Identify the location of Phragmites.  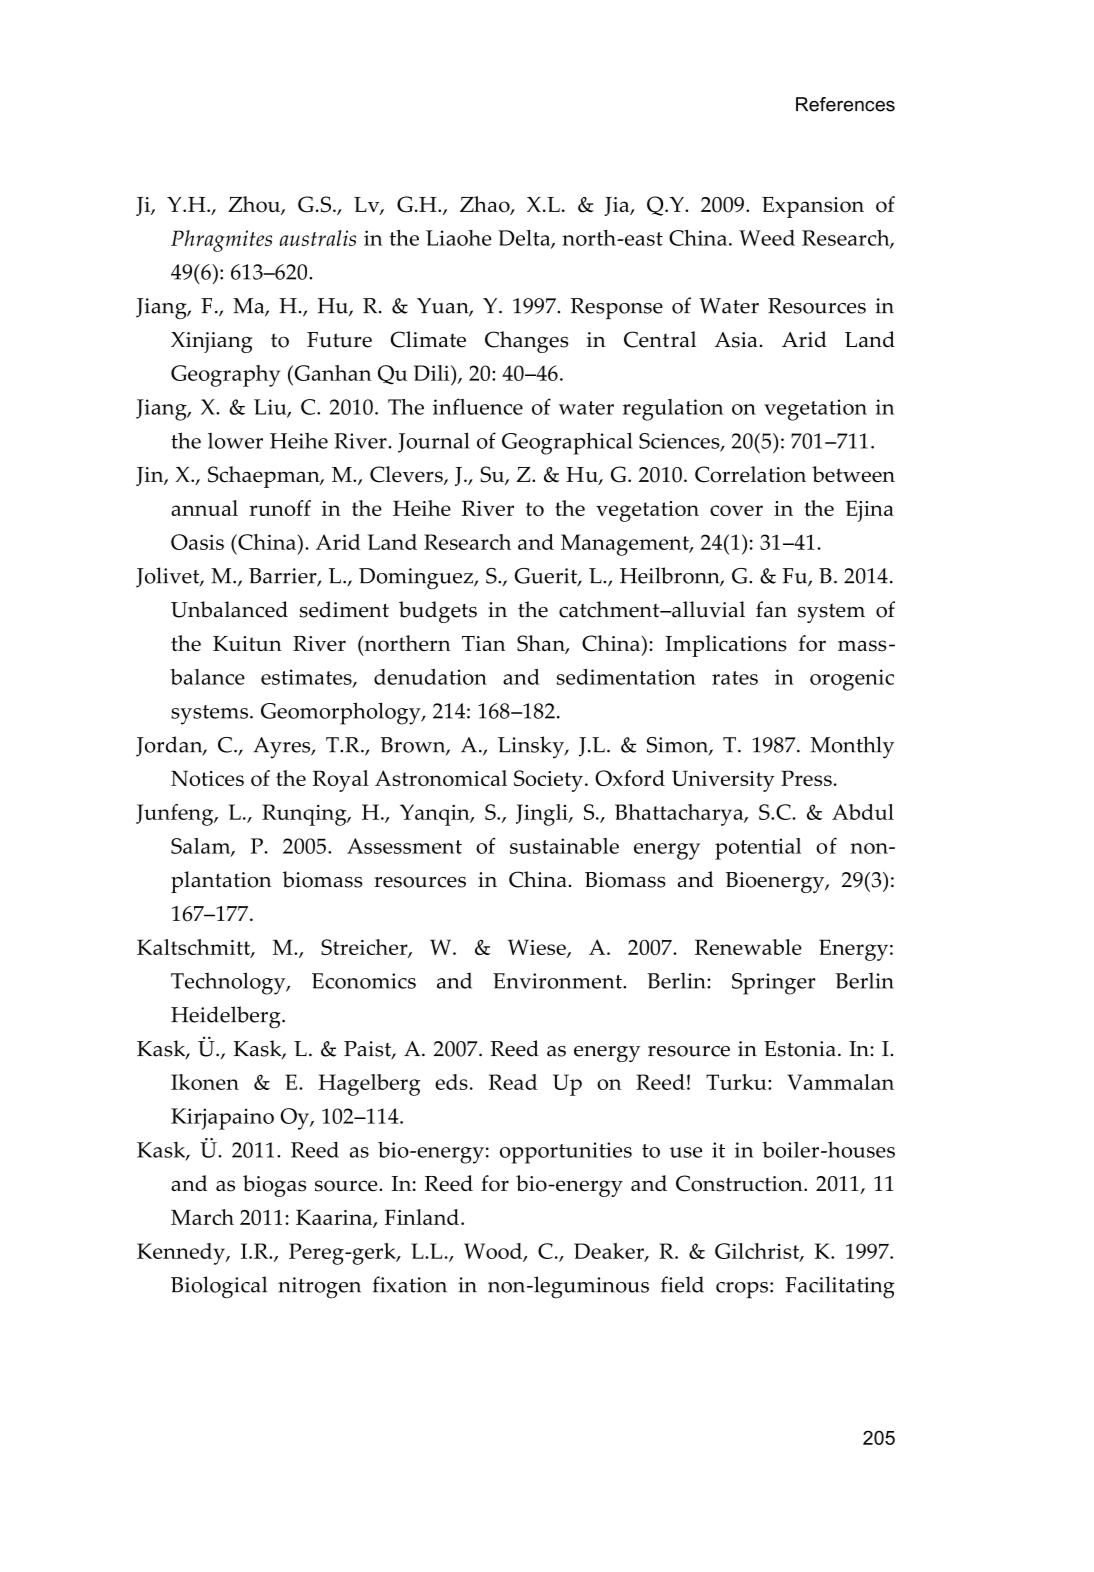
(221, 241).
